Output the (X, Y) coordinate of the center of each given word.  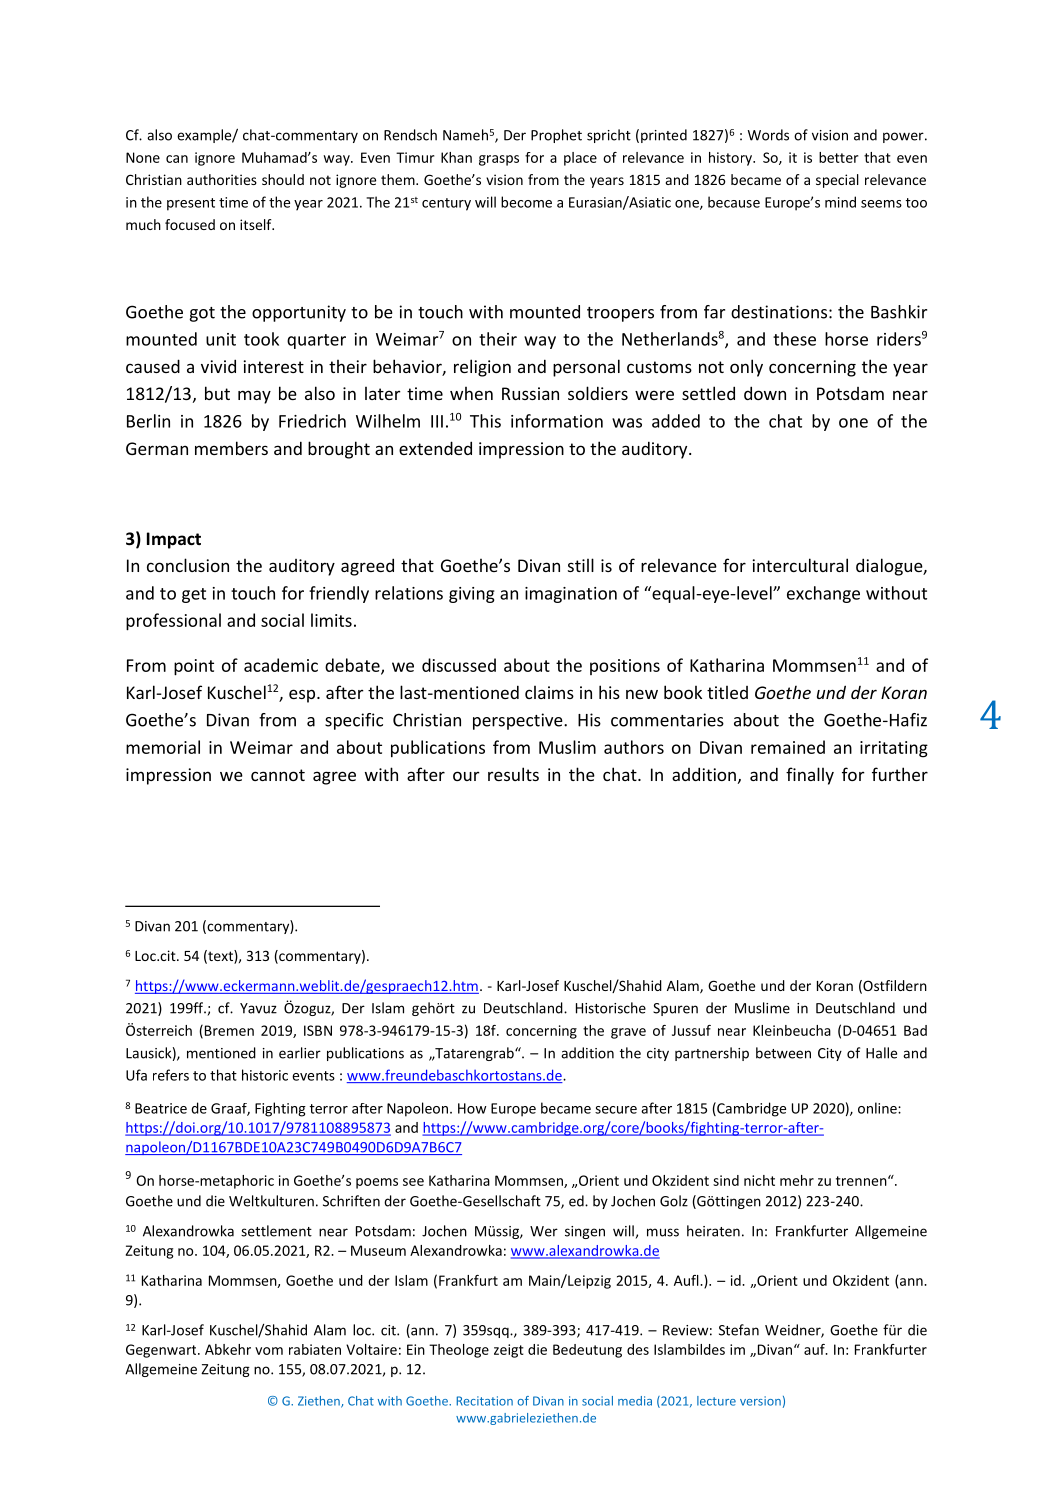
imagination (571, 595)
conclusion (188, 565)
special (837, 181)
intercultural (800, 565)
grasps (499, 160)
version (760, 1401)
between (783, 1053)
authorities (222, 179)
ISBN (318, 1030)
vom (269, 1351)
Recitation (484, 1401)
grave (628, 1033)
